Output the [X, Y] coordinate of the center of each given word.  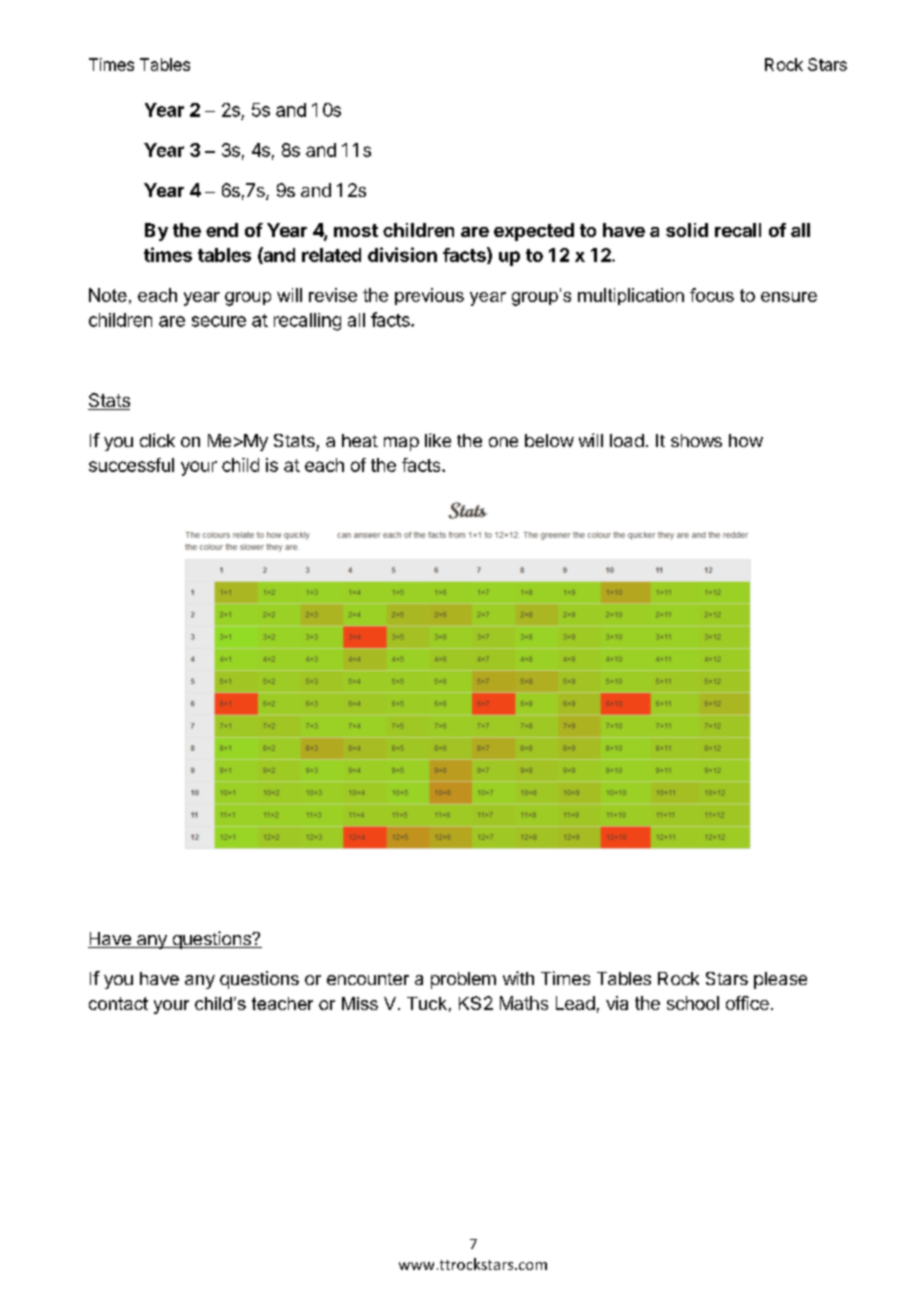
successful [131, 465]
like [438, 440]
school [693, 1003]
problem [463, 980]
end [222, 230]
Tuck [427, 1003]
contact [118, 1003]
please [780, 980]
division [402, 254]
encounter [368, 979]
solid [687, 230]
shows [696, 440]
